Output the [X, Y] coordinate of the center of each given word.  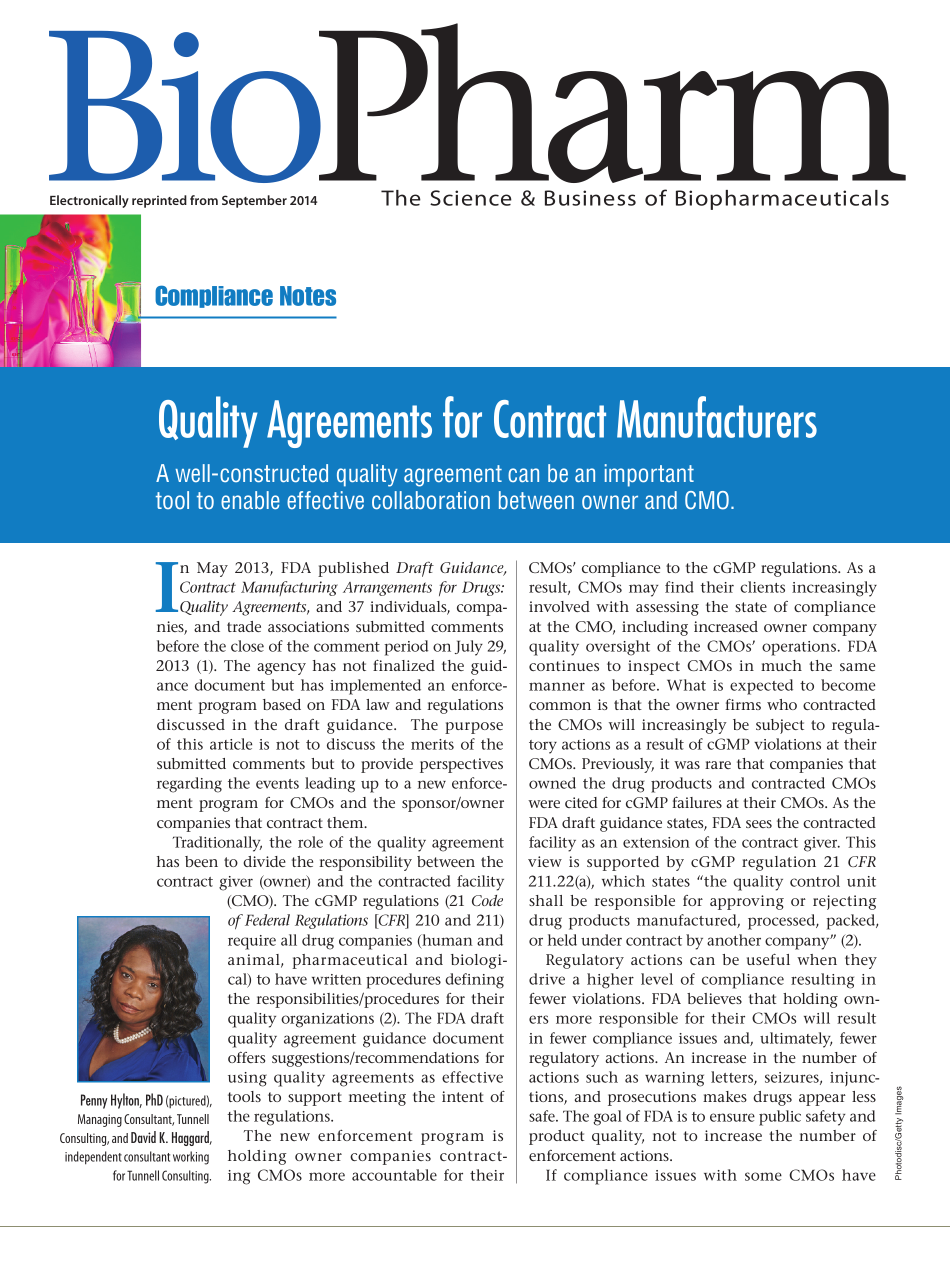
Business [590, 198]
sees [759, 824]
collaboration [431, 500]
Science [471, 198]
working [191, 1158]
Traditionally [217, 844]
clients [762, 587]
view [545, 861]
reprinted [159, 201]
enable [250, 500]
